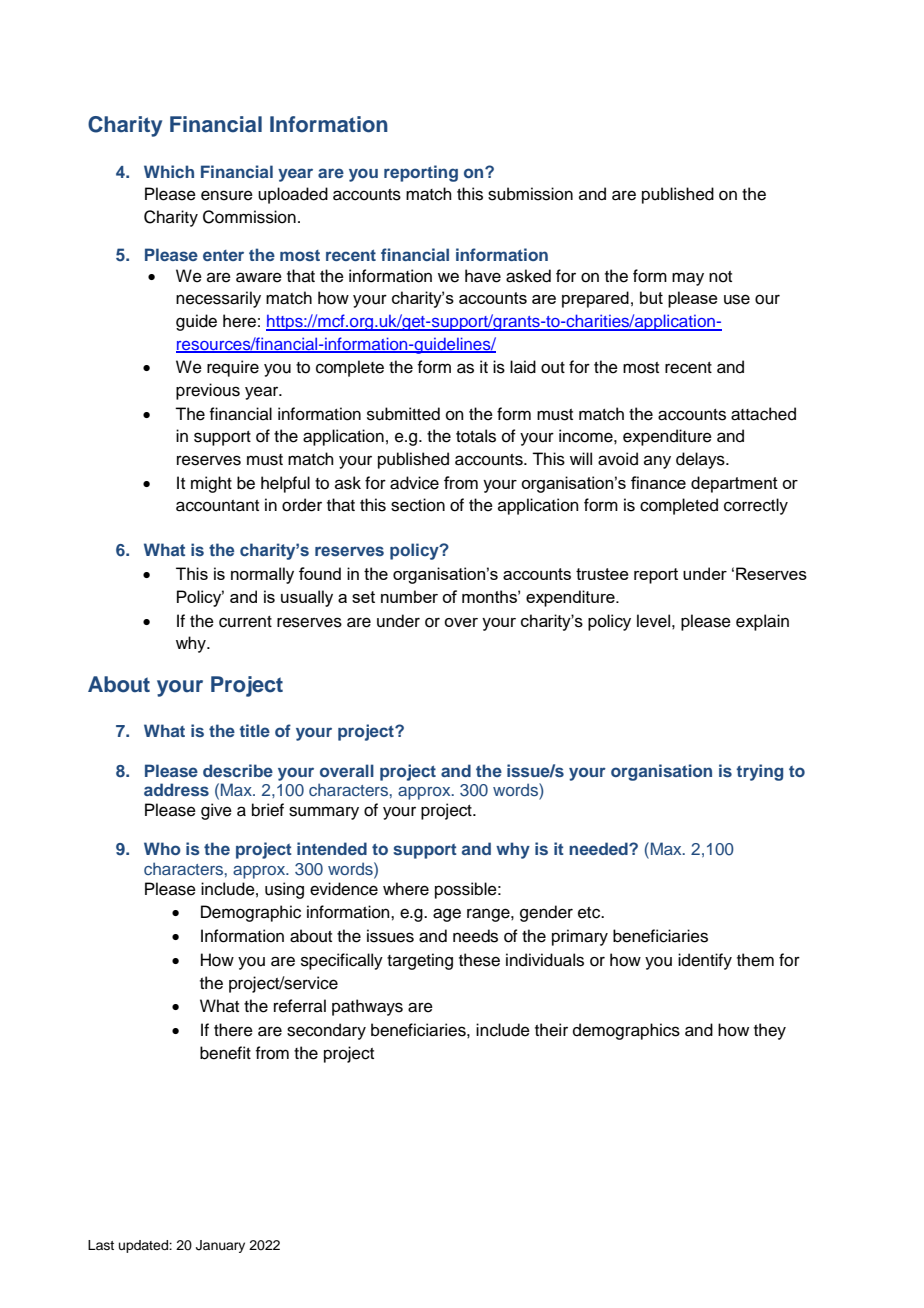 The height and width of the image is (1308, 924). I want to click on delays, so click(701, 460).
